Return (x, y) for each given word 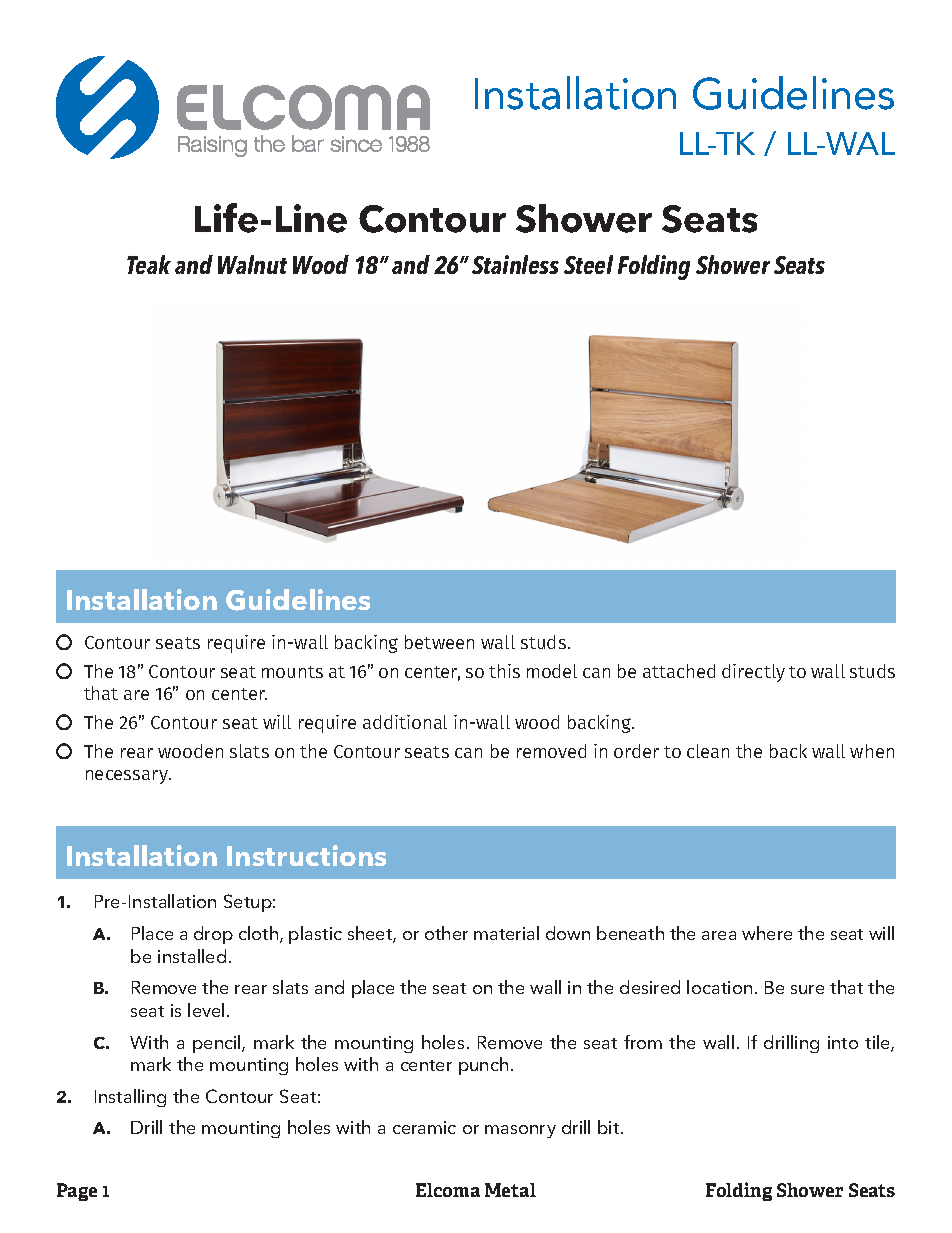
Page (77, 1192)
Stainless (515, 264)
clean (708, 751)
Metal (510, 1190)
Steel (588, 264)
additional (405, 722)
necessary (128, 777)
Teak (149, 264)
